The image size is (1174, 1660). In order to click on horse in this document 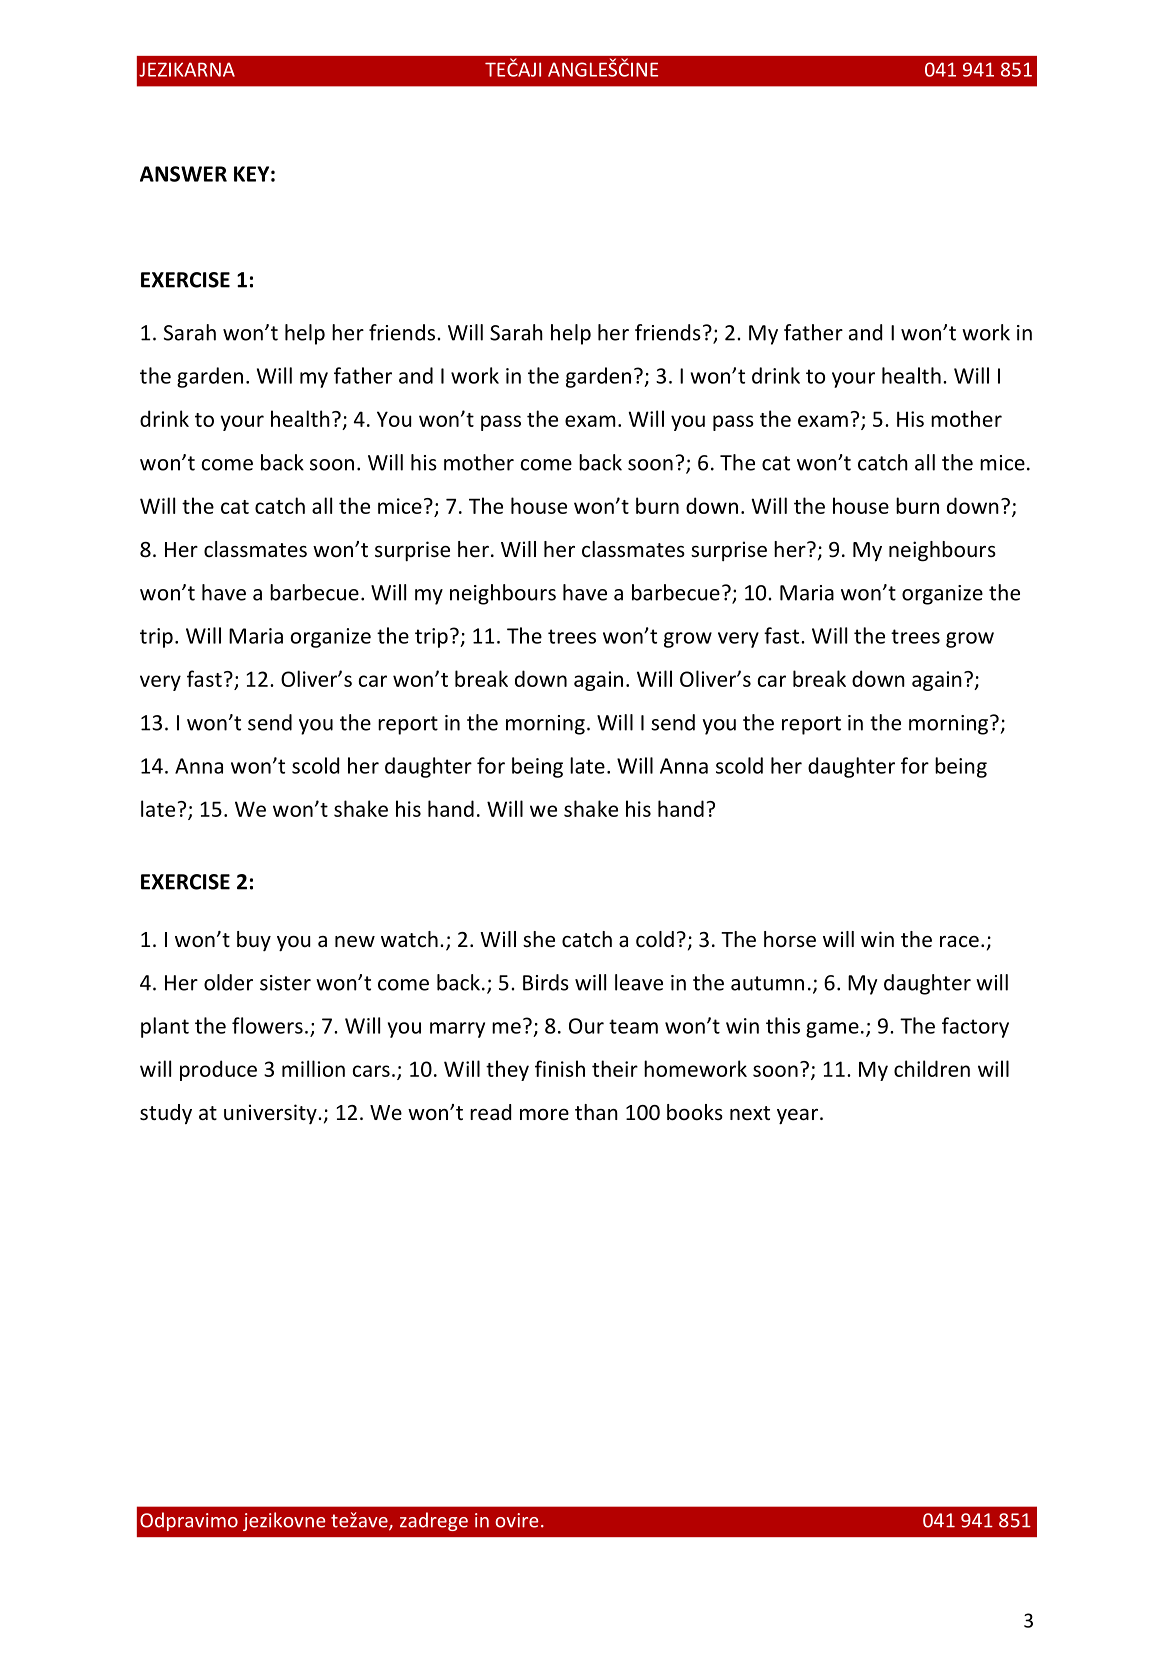, I will do `click(790, 939)`.
